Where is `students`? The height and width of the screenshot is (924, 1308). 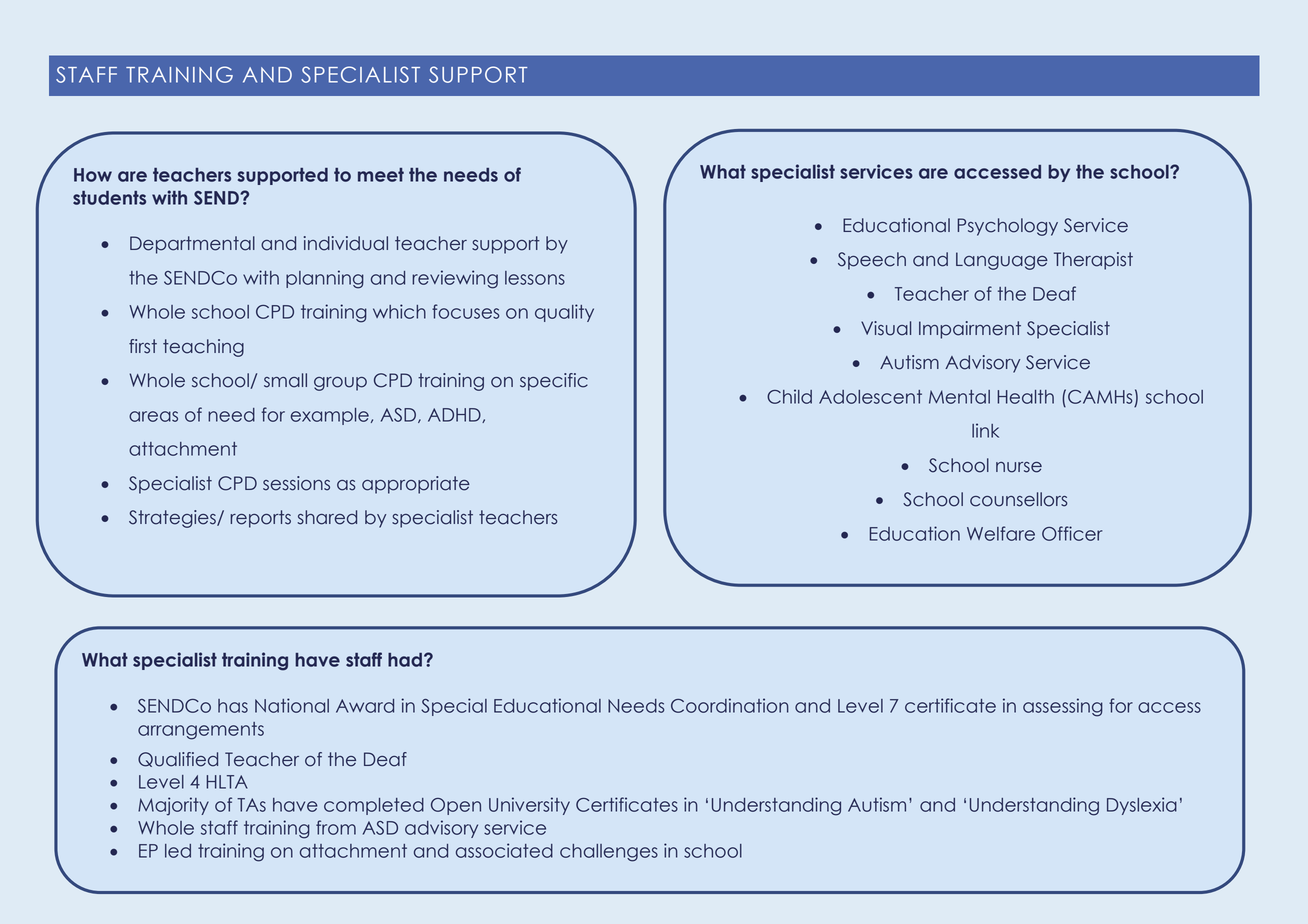 students is located at coordinates (109, 198).
